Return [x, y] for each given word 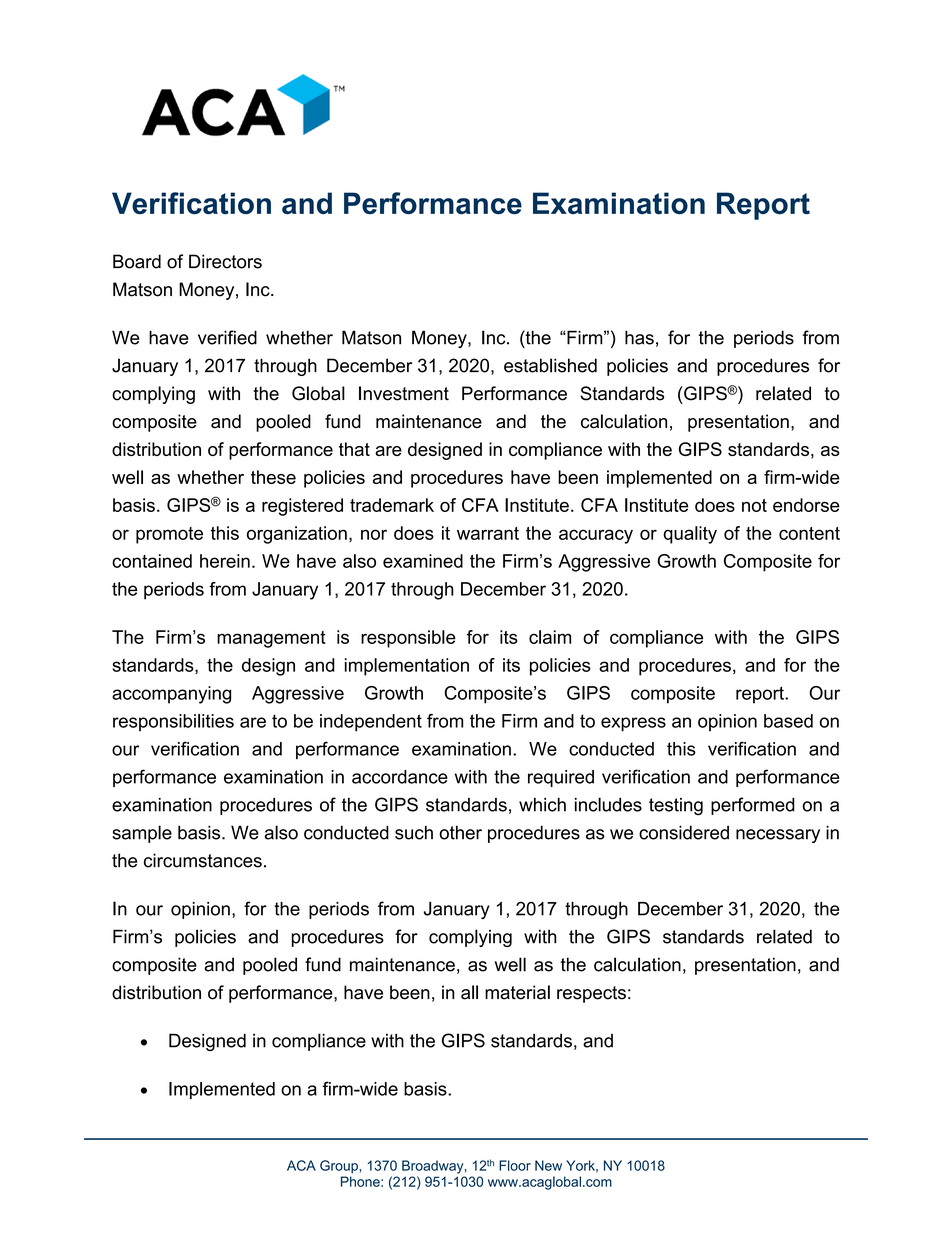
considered [684, 832]
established [550, 365]
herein [225, 561]
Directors [225, 261]
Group [340, 1167]
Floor [515, 1165]
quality [690, 535]
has [639, 337]
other [460, 832]
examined [423, 561]
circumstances [203, 860]
